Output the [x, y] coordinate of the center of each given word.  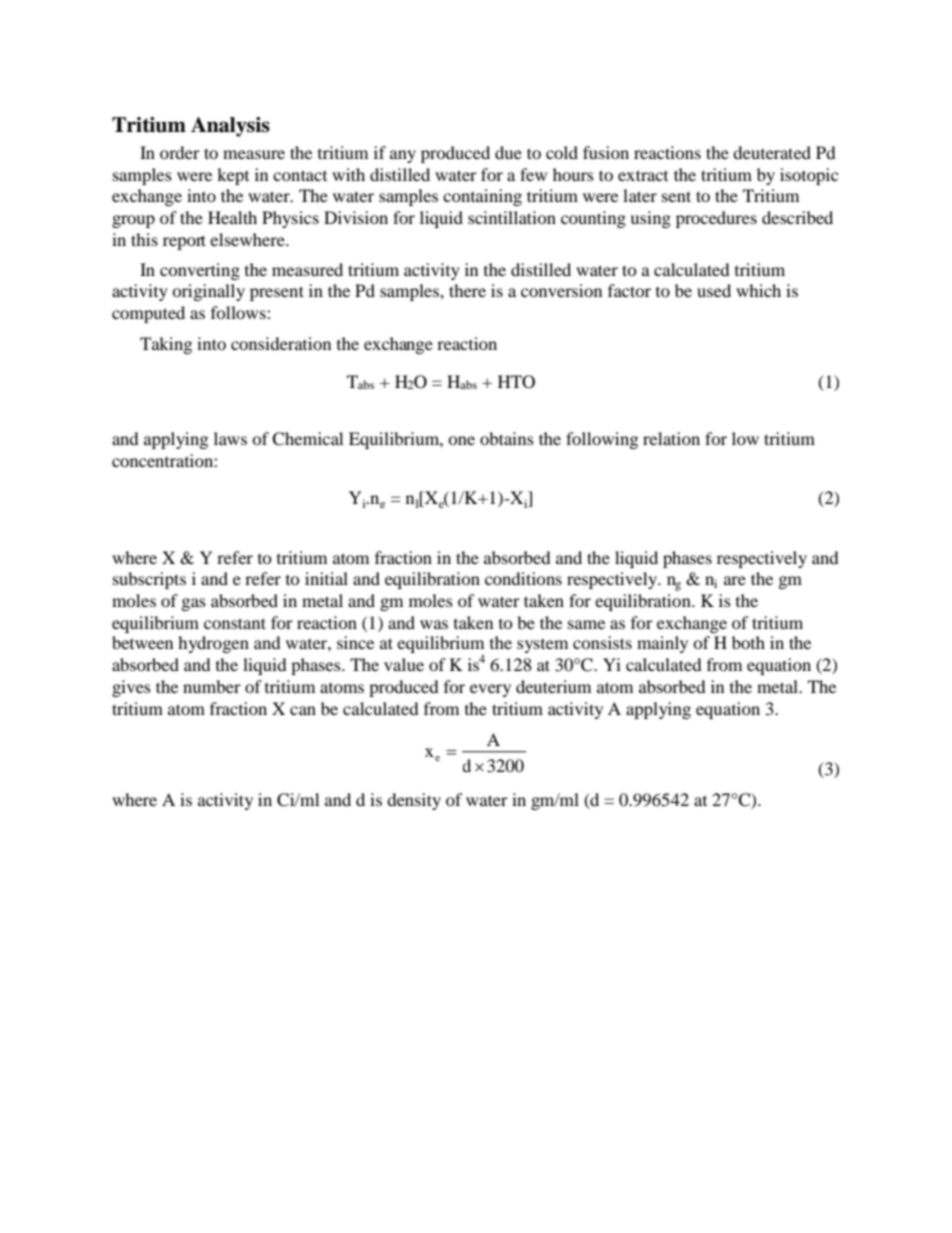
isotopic [809, 176]
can [303, 710]
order [180, 152]
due [508, 152]
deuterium [553, 686]
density [414, 801]
